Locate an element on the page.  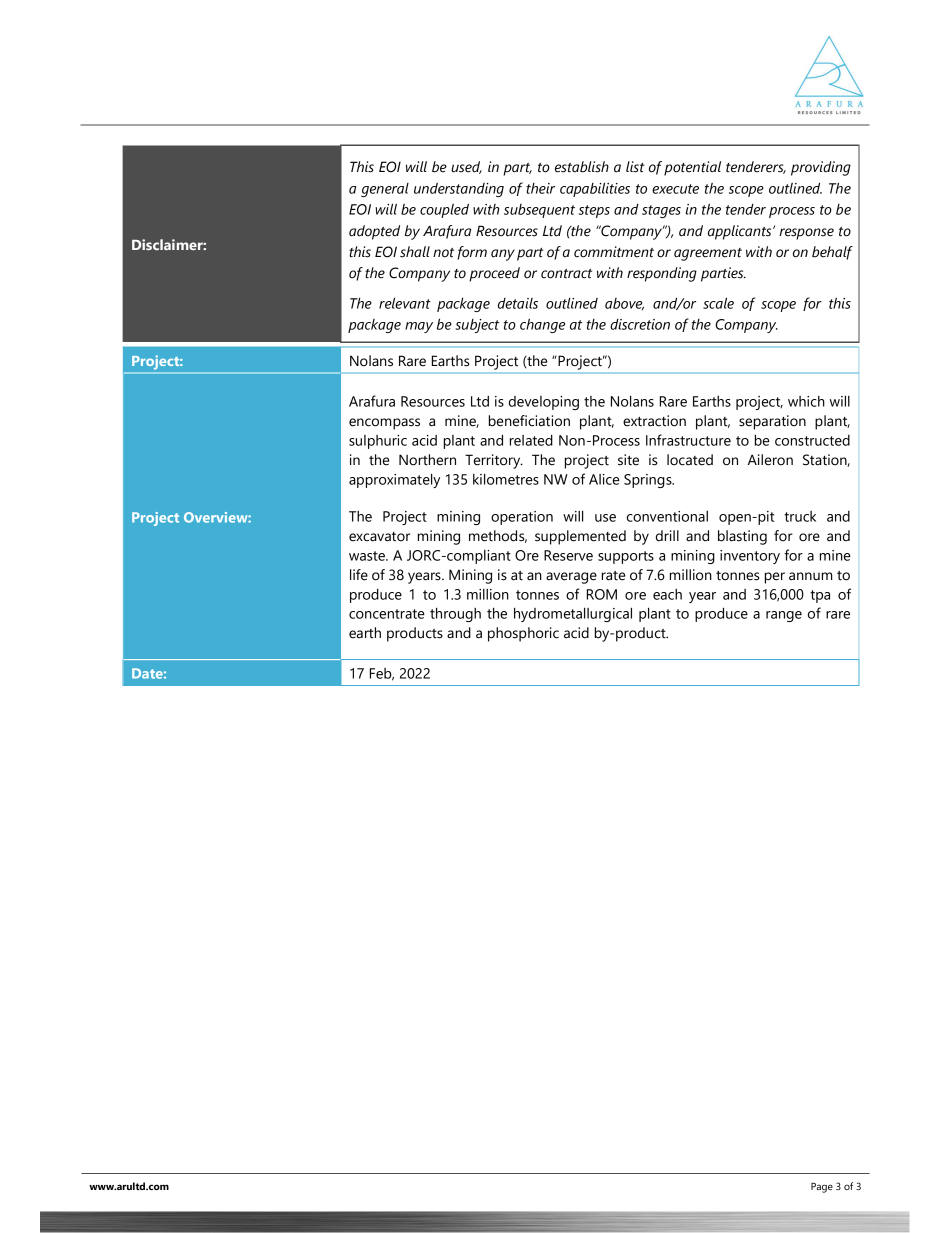
each is located at coordinates (667, 594).
